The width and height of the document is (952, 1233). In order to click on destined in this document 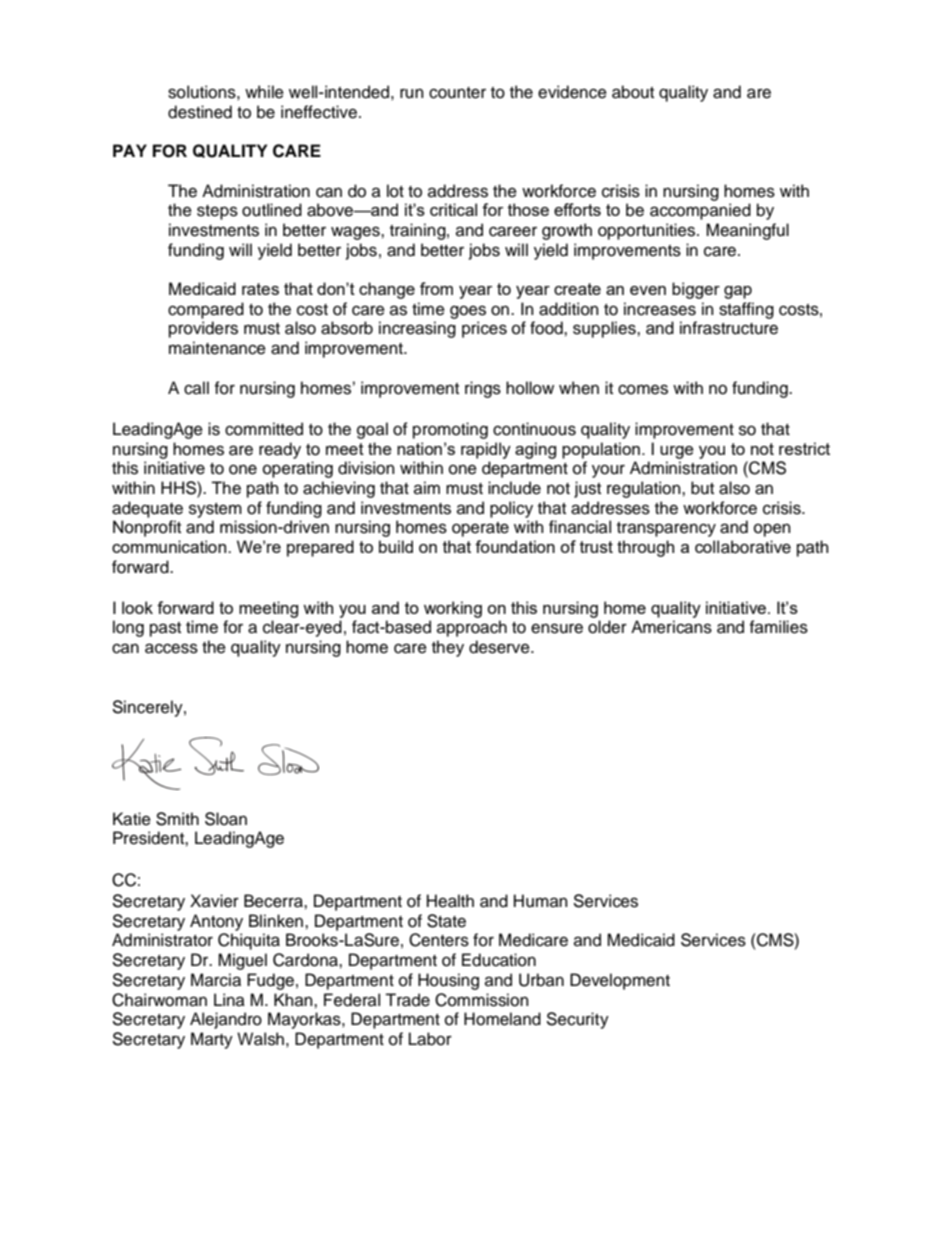, I will do `click(200, 112)`.
